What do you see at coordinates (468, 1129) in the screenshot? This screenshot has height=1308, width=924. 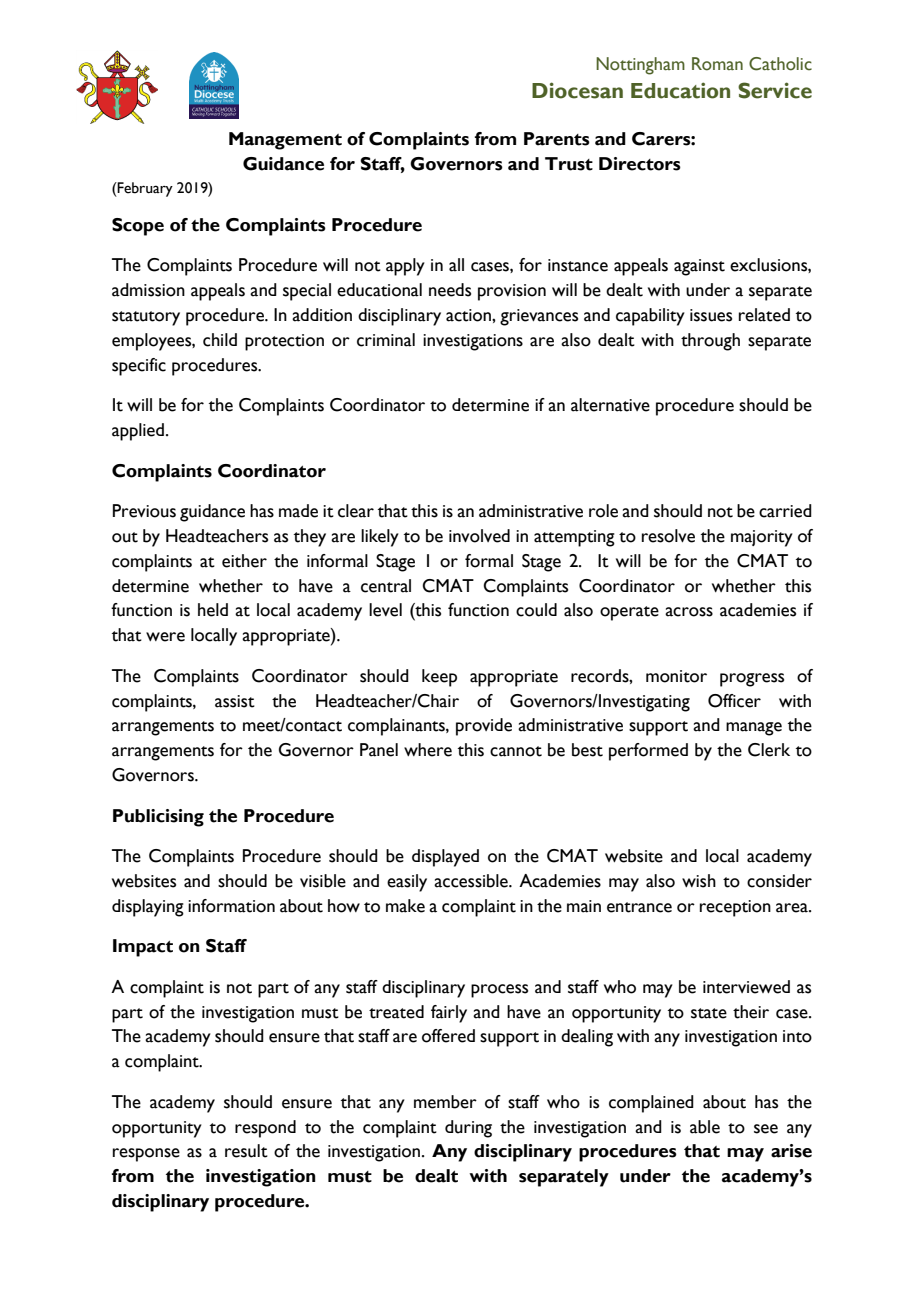 I see `during` at bounding box center [468, 1129].
